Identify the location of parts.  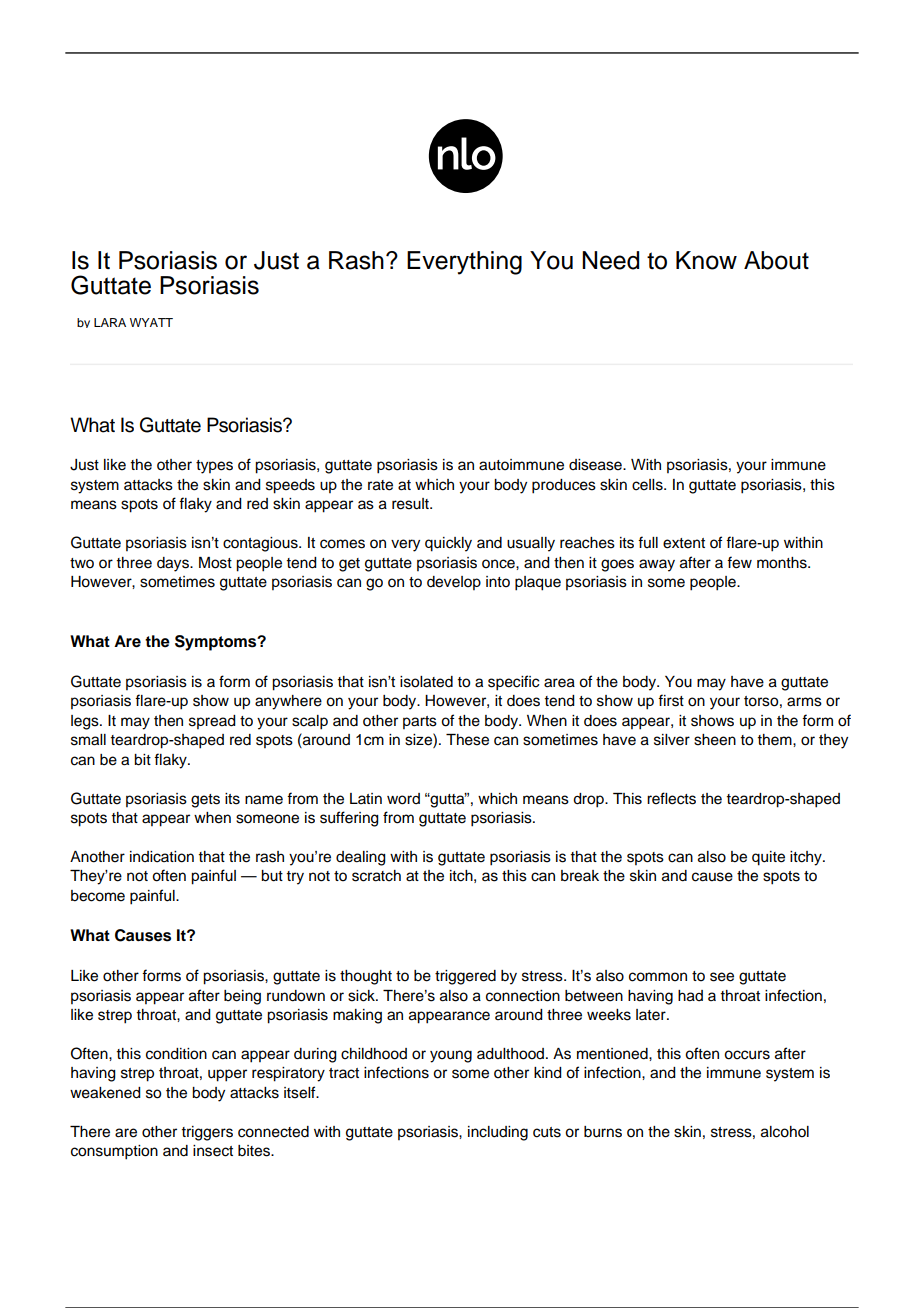
(420, 722).
